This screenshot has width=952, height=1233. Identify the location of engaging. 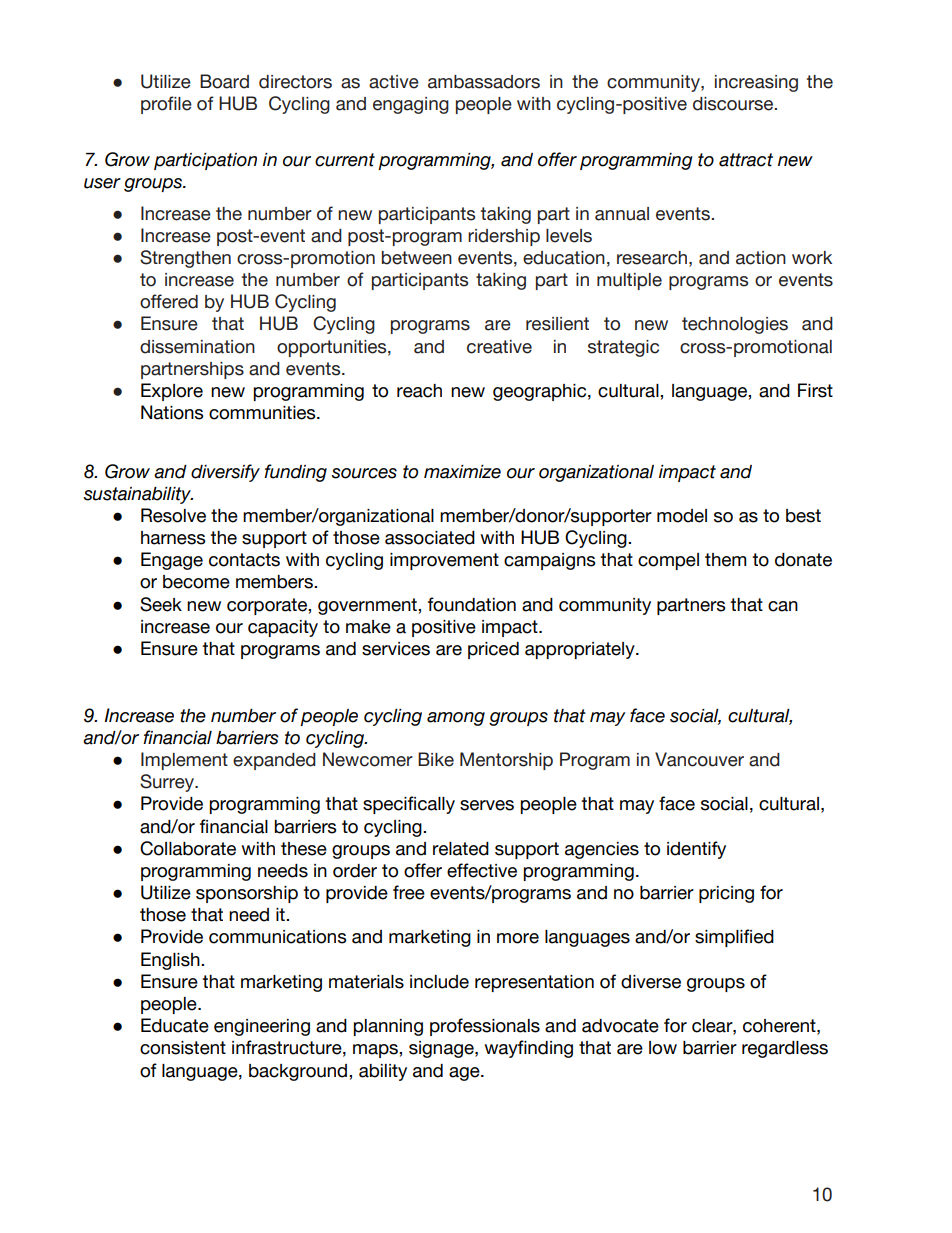
(411, 105).
